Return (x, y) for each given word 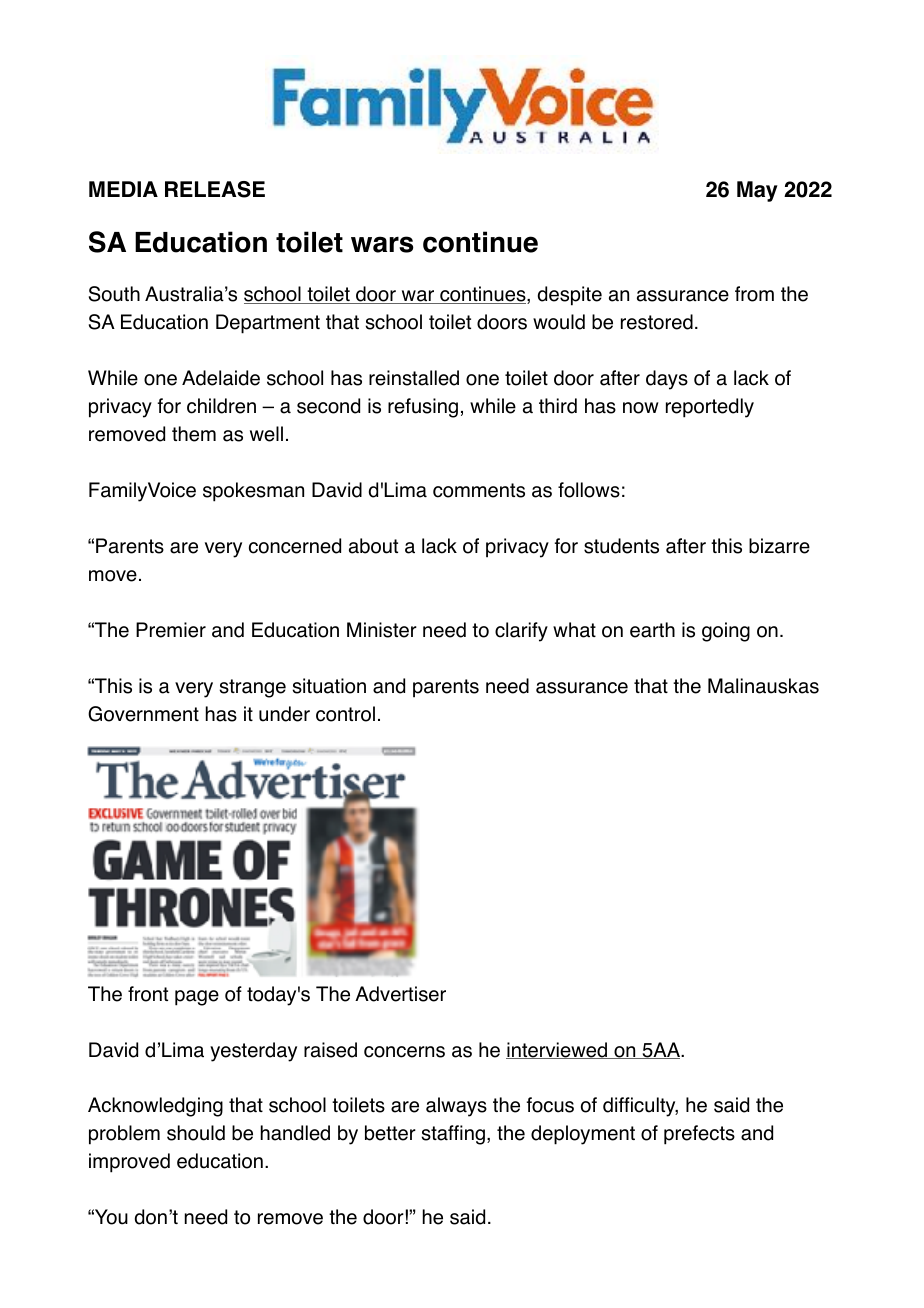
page (197, 998)
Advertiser (400, 994)
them (194, 434)
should (196, 1133)
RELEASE (215, 189)
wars (382, 244)
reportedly (710, 408)
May (757, 191)
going (726, 632)
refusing (423, 408)
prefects (699, 1135)
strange (252, 688)
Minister (382, 630)
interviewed (558, 1050)
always (456, 1107)
